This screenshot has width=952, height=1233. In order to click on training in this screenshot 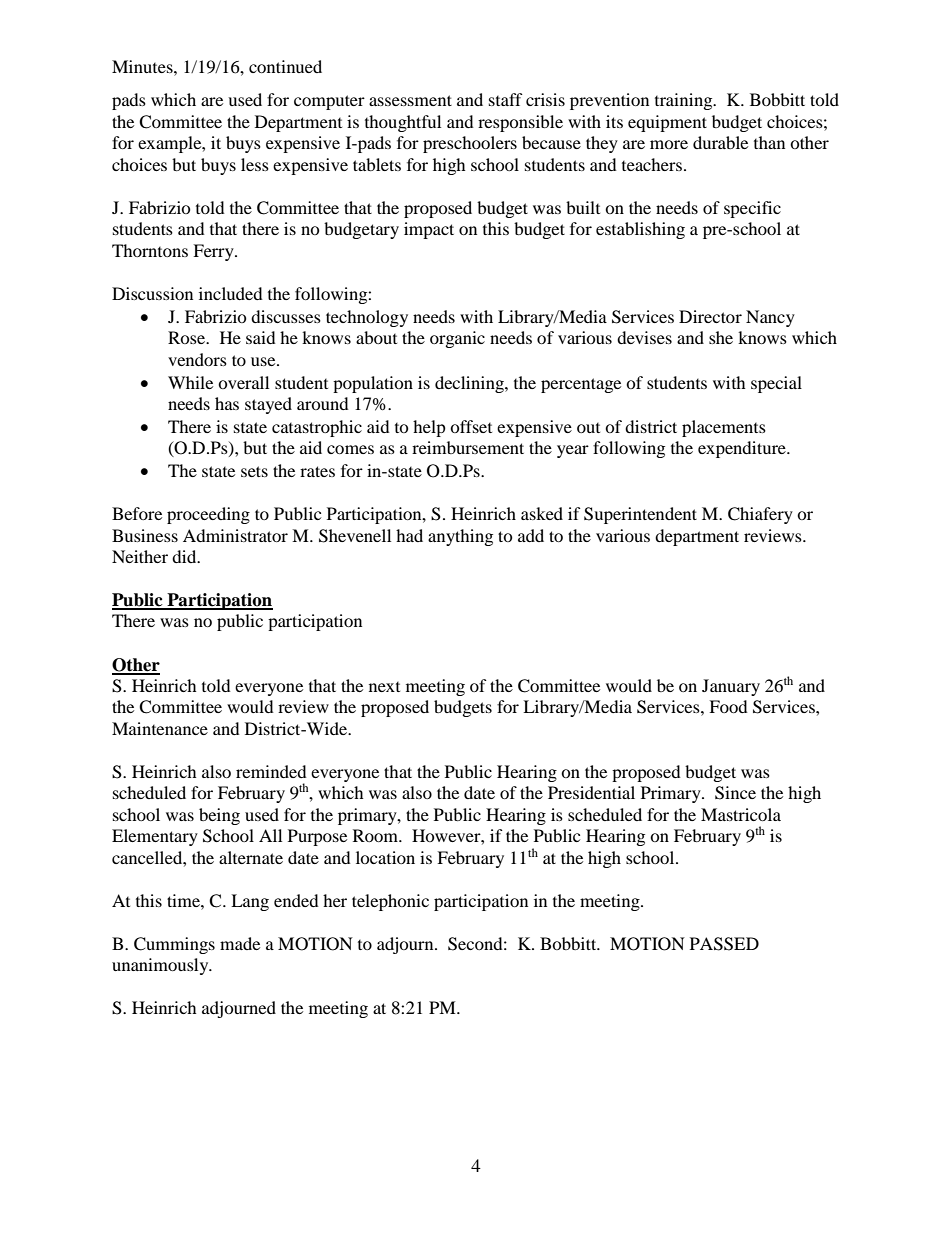, I will do `click(685, 101)`.
